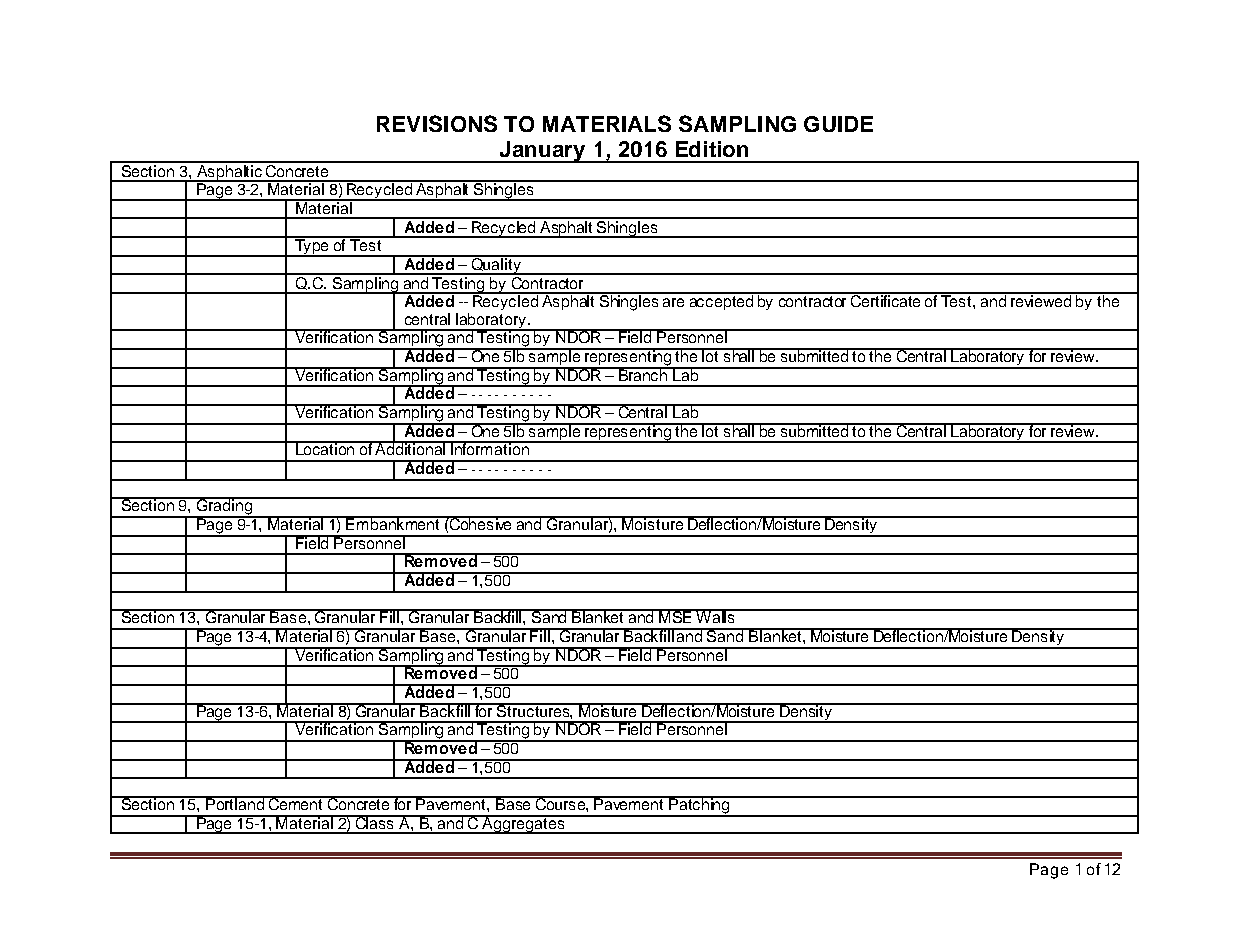 Image resolution: width=1233 pixels, height=952 pixels. I want to click on accepted, so click(721, 301).
